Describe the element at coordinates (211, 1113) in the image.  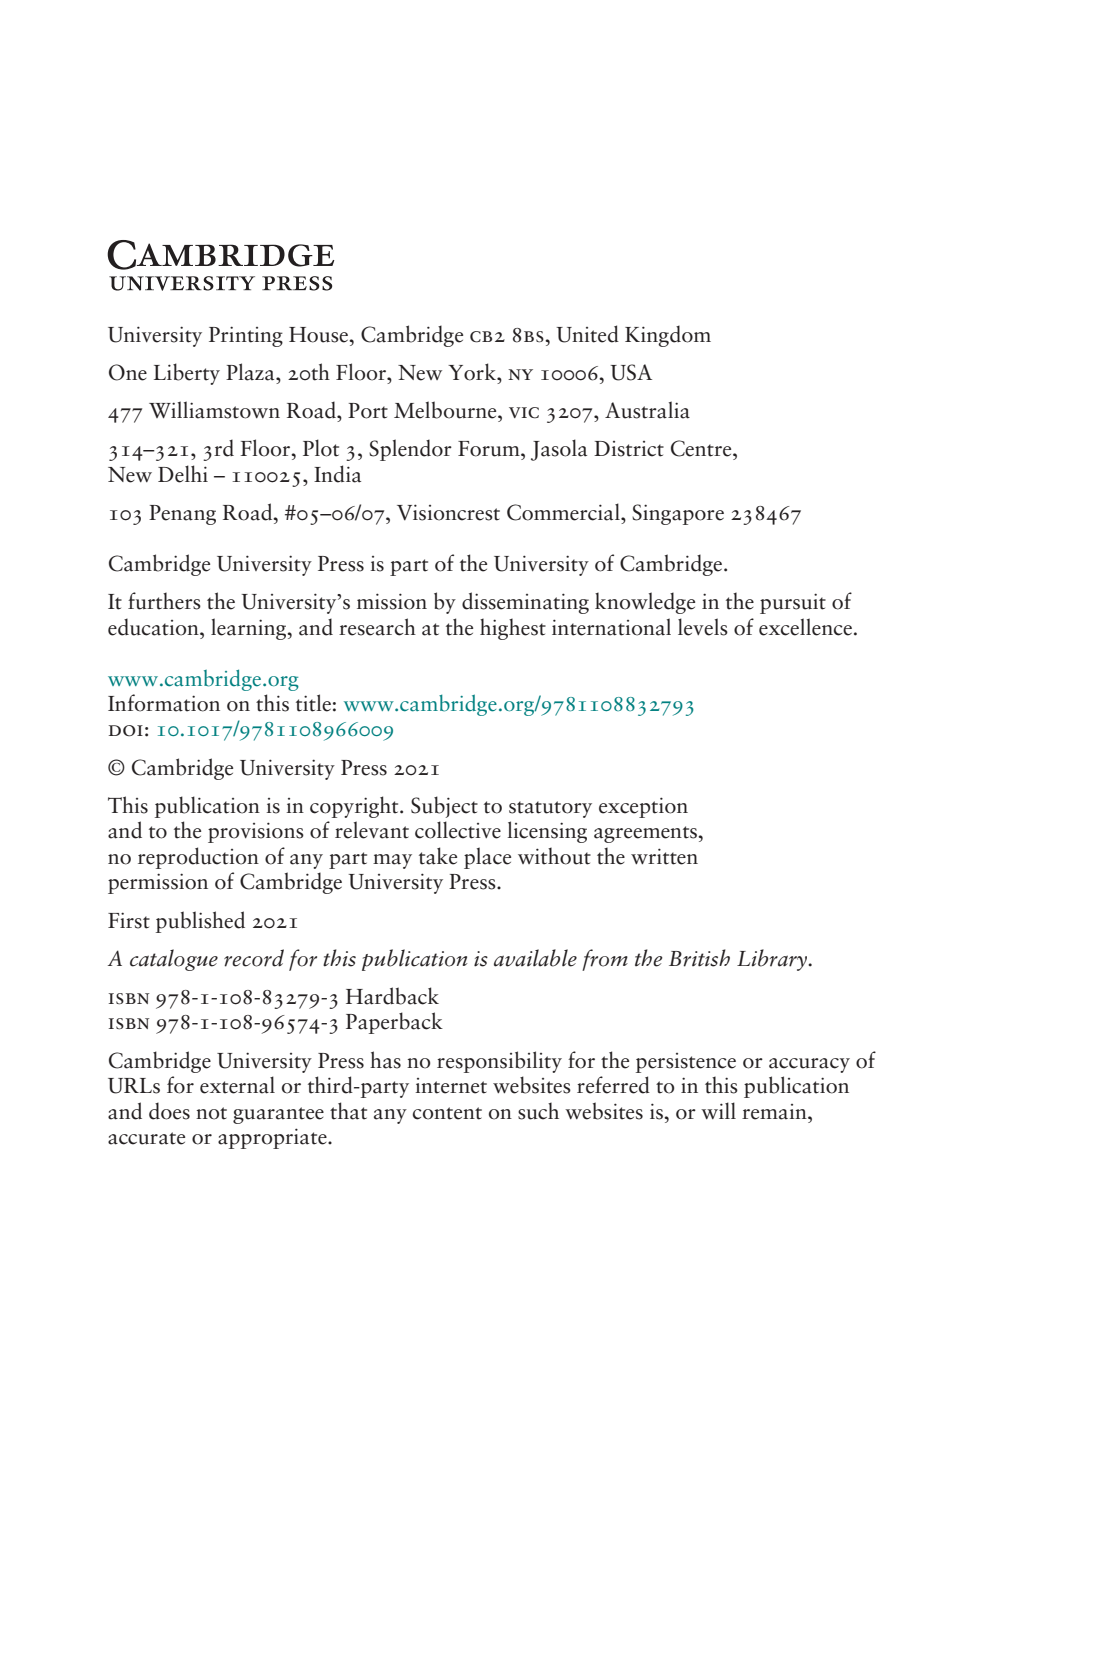
I see `not` at that location.
